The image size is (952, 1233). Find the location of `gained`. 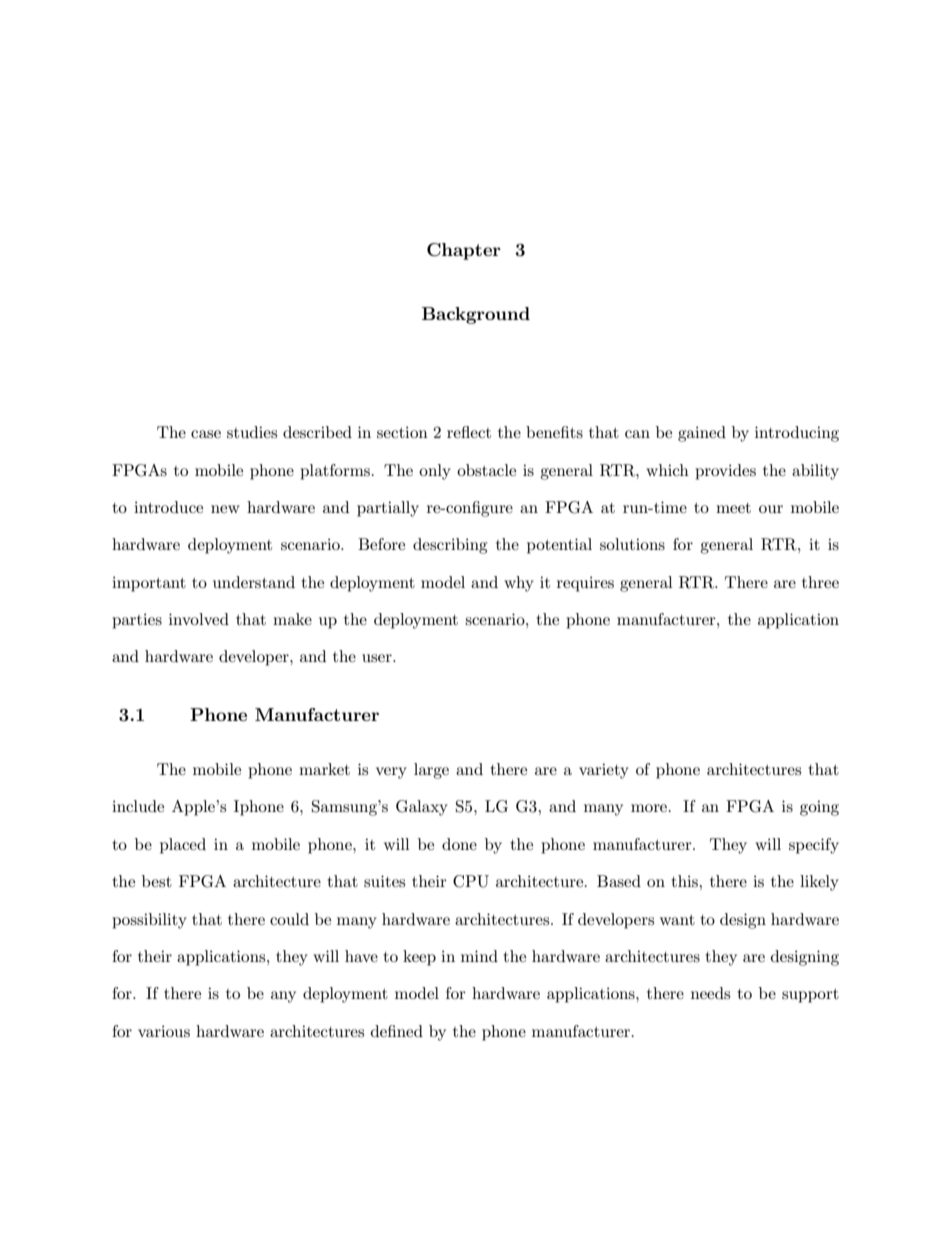

gained is located at coordinates (702, 434).
